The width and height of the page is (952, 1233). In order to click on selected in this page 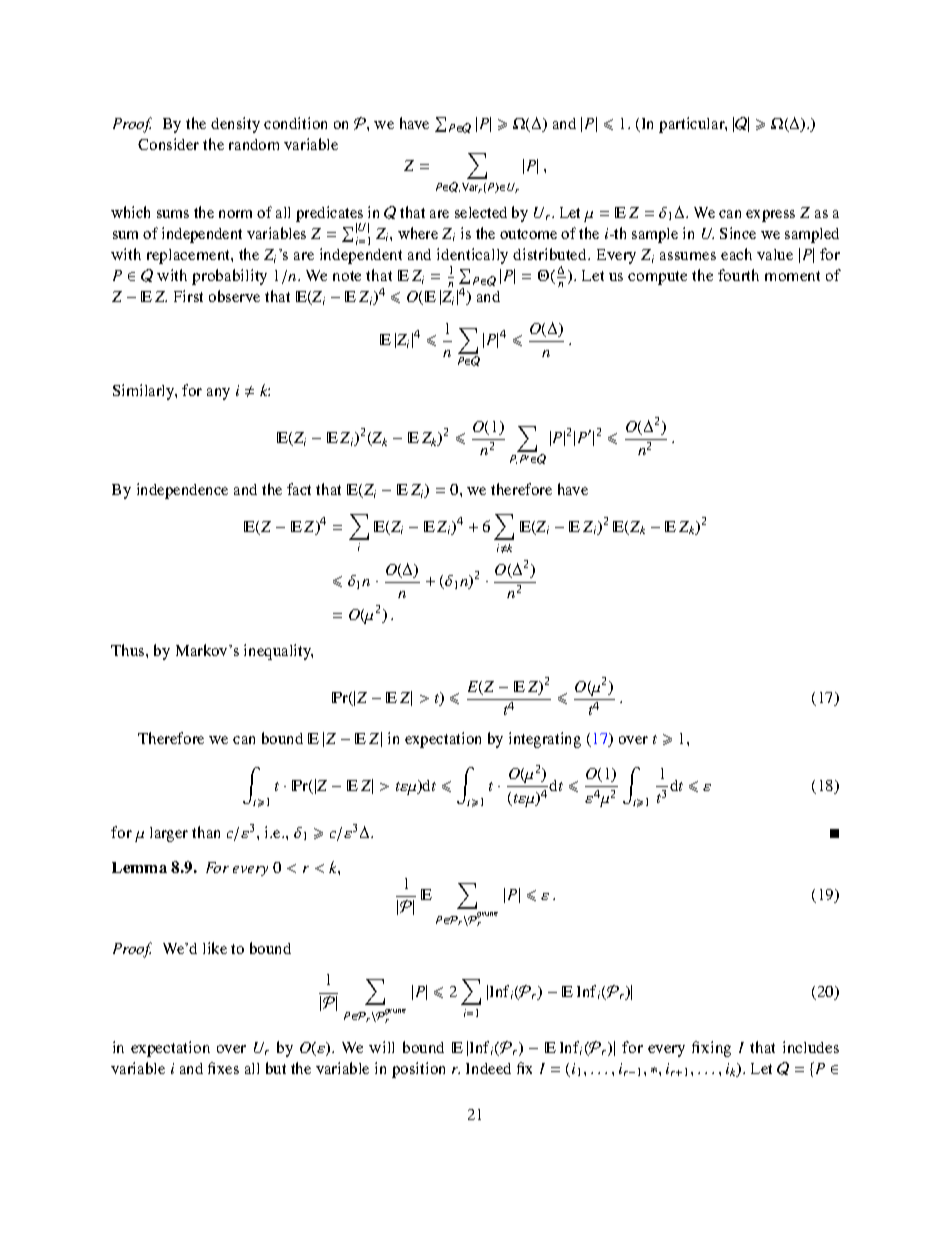, I will do `click(481, 212)`.
